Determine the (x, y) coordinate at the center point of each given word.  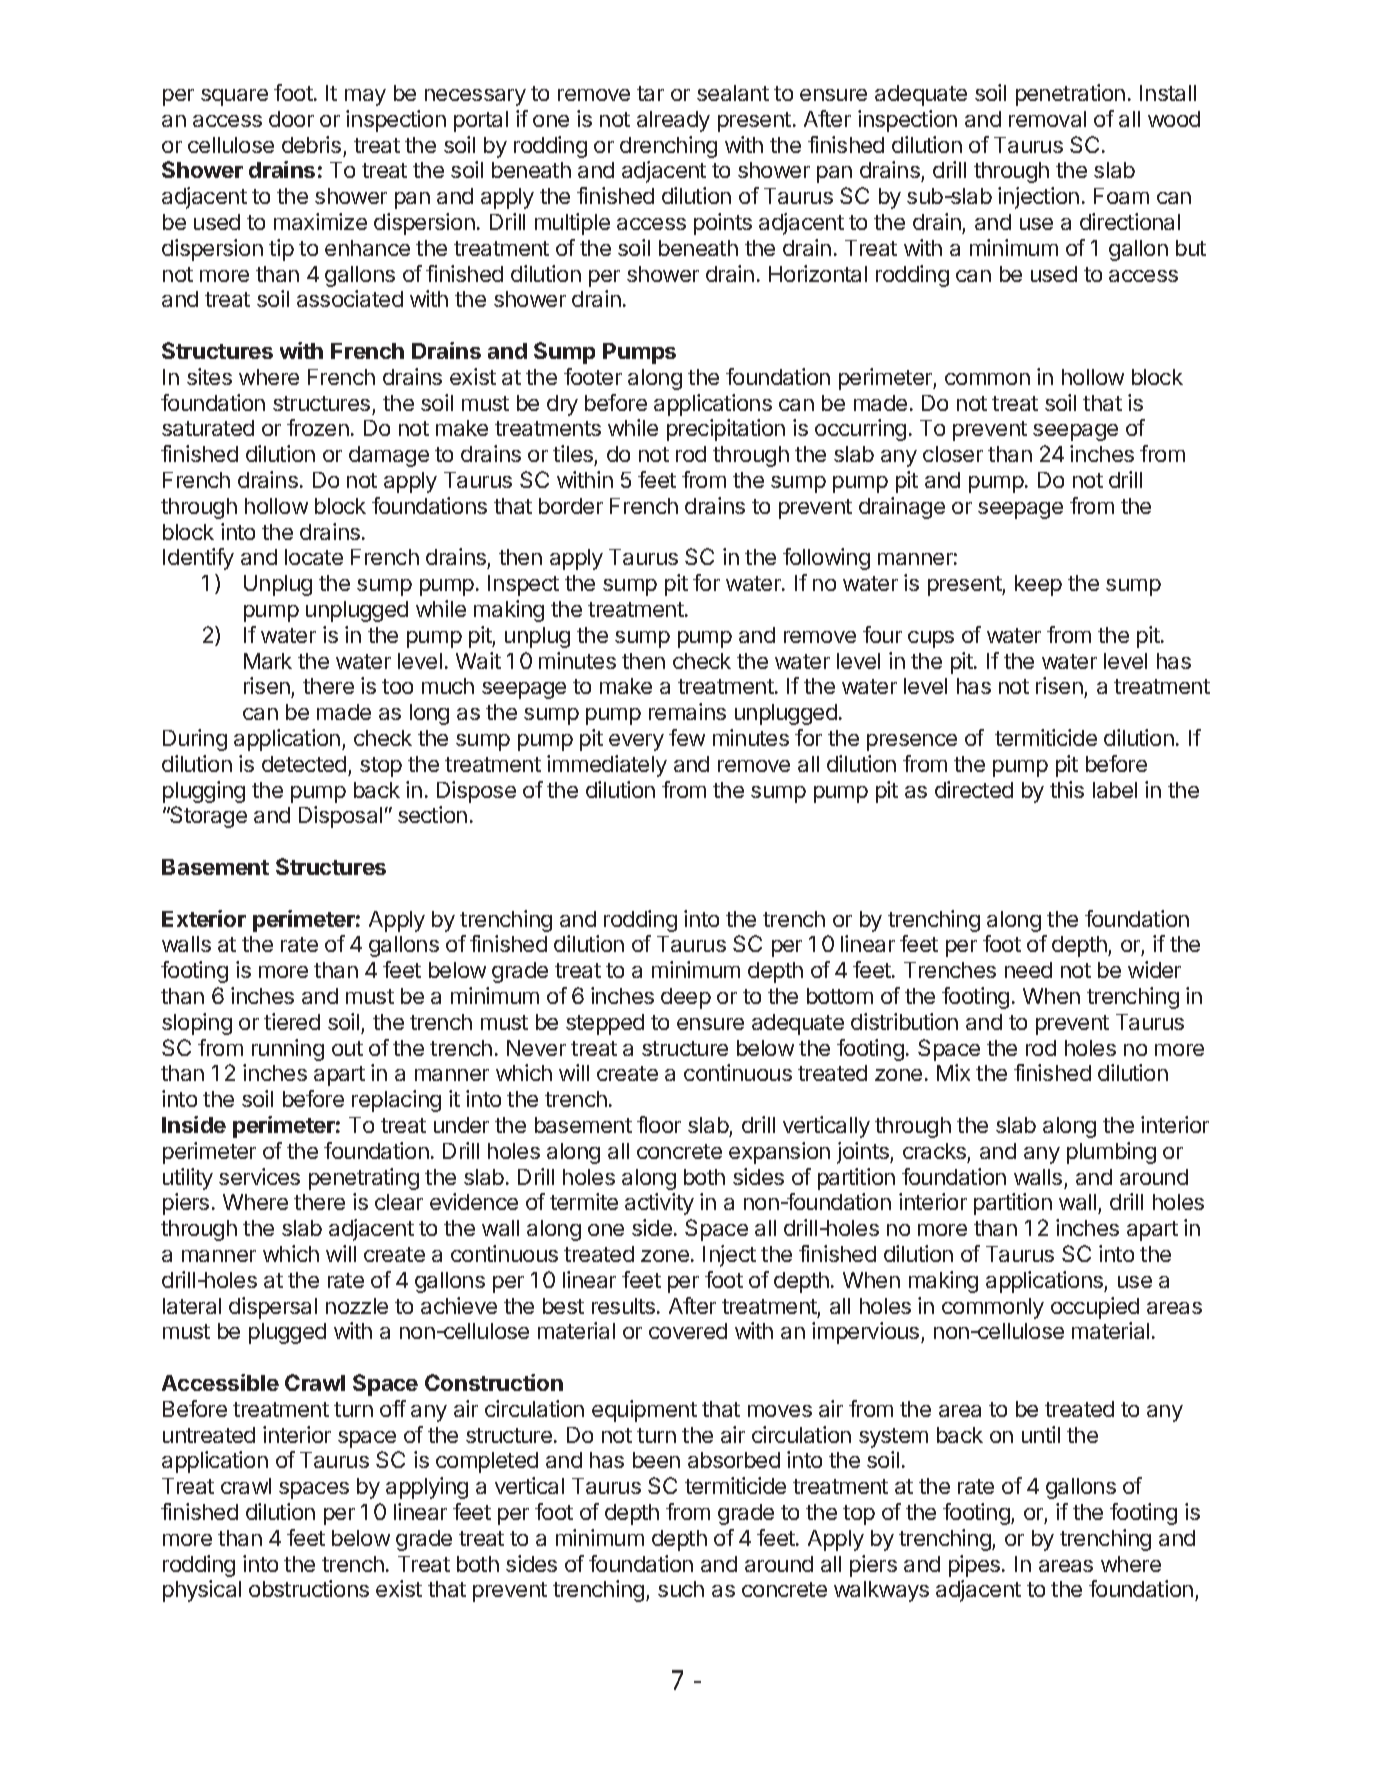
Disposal (340, 817)
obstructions (309, 1588)
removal (1047, 119)
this (1067, 789)
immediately (607, 766)
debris (311, 144)
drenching (668, 147)
